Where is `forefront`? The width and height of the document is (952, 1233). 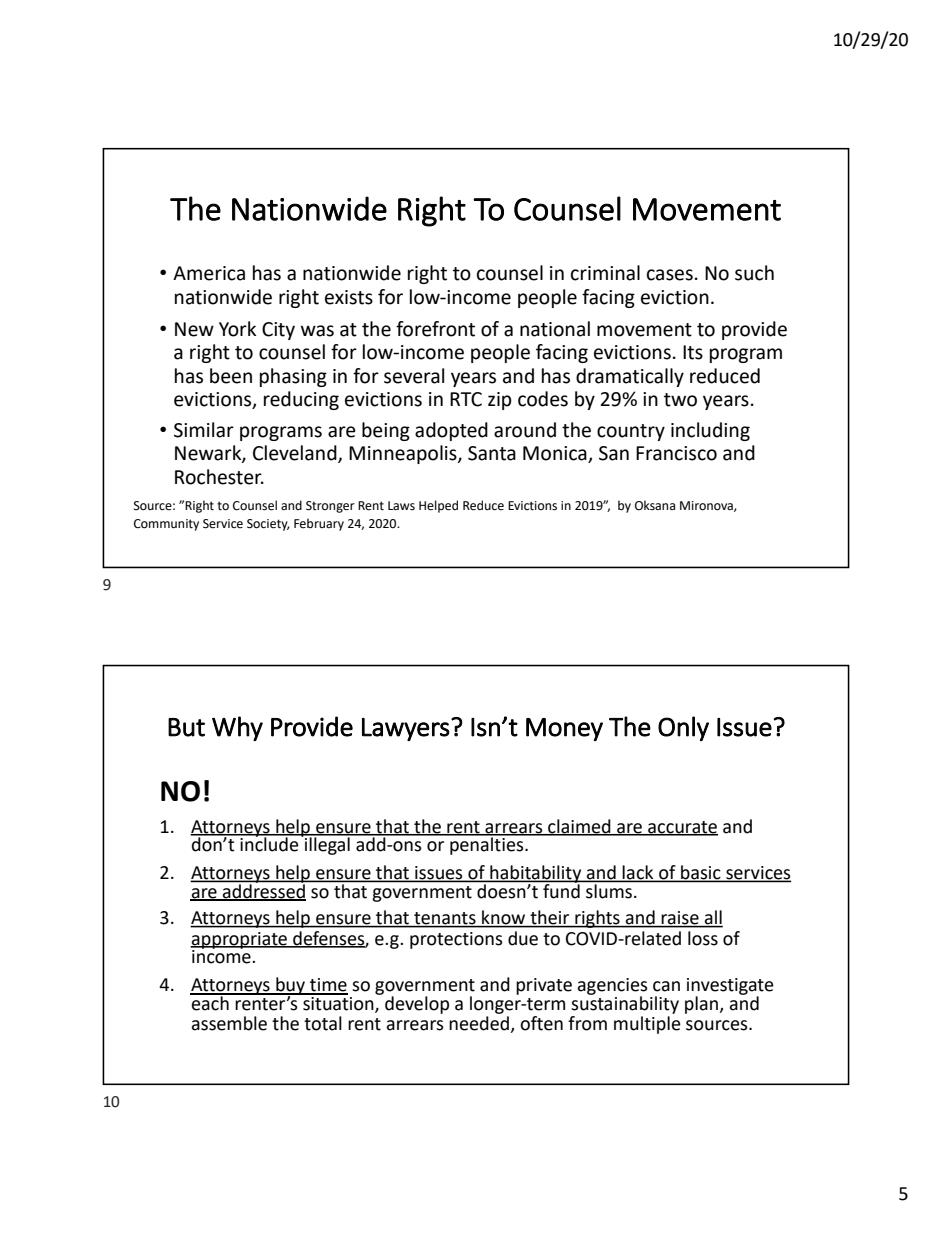
forefront is located at coordinates (435, 329).
